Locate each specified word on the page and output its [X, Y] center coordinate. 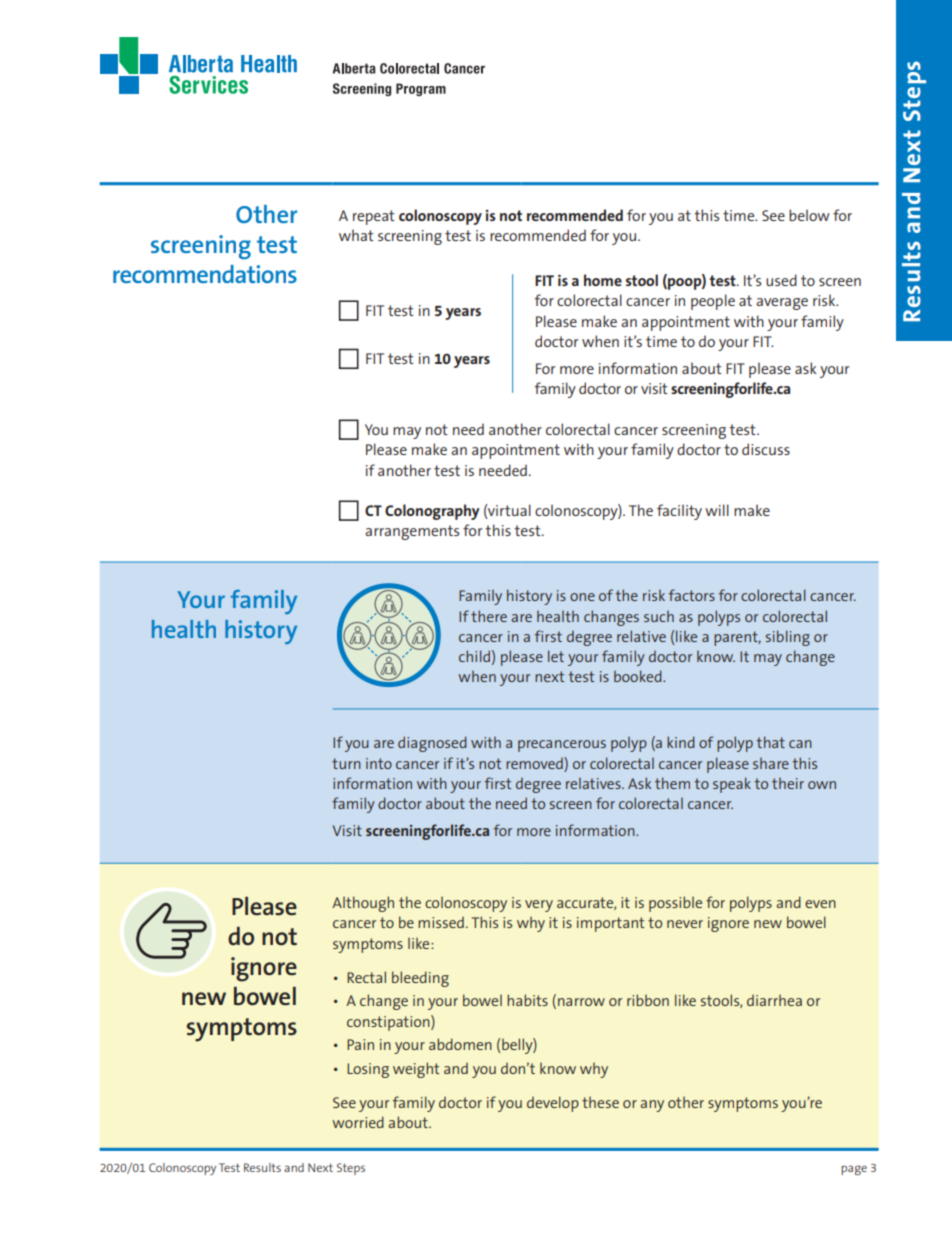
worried [358, 1122]
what [356, 235]
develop [553, 1104]
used [781, 280]
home [603, 280]
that [770, 742]
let [556, 656]
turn [346, 763]
